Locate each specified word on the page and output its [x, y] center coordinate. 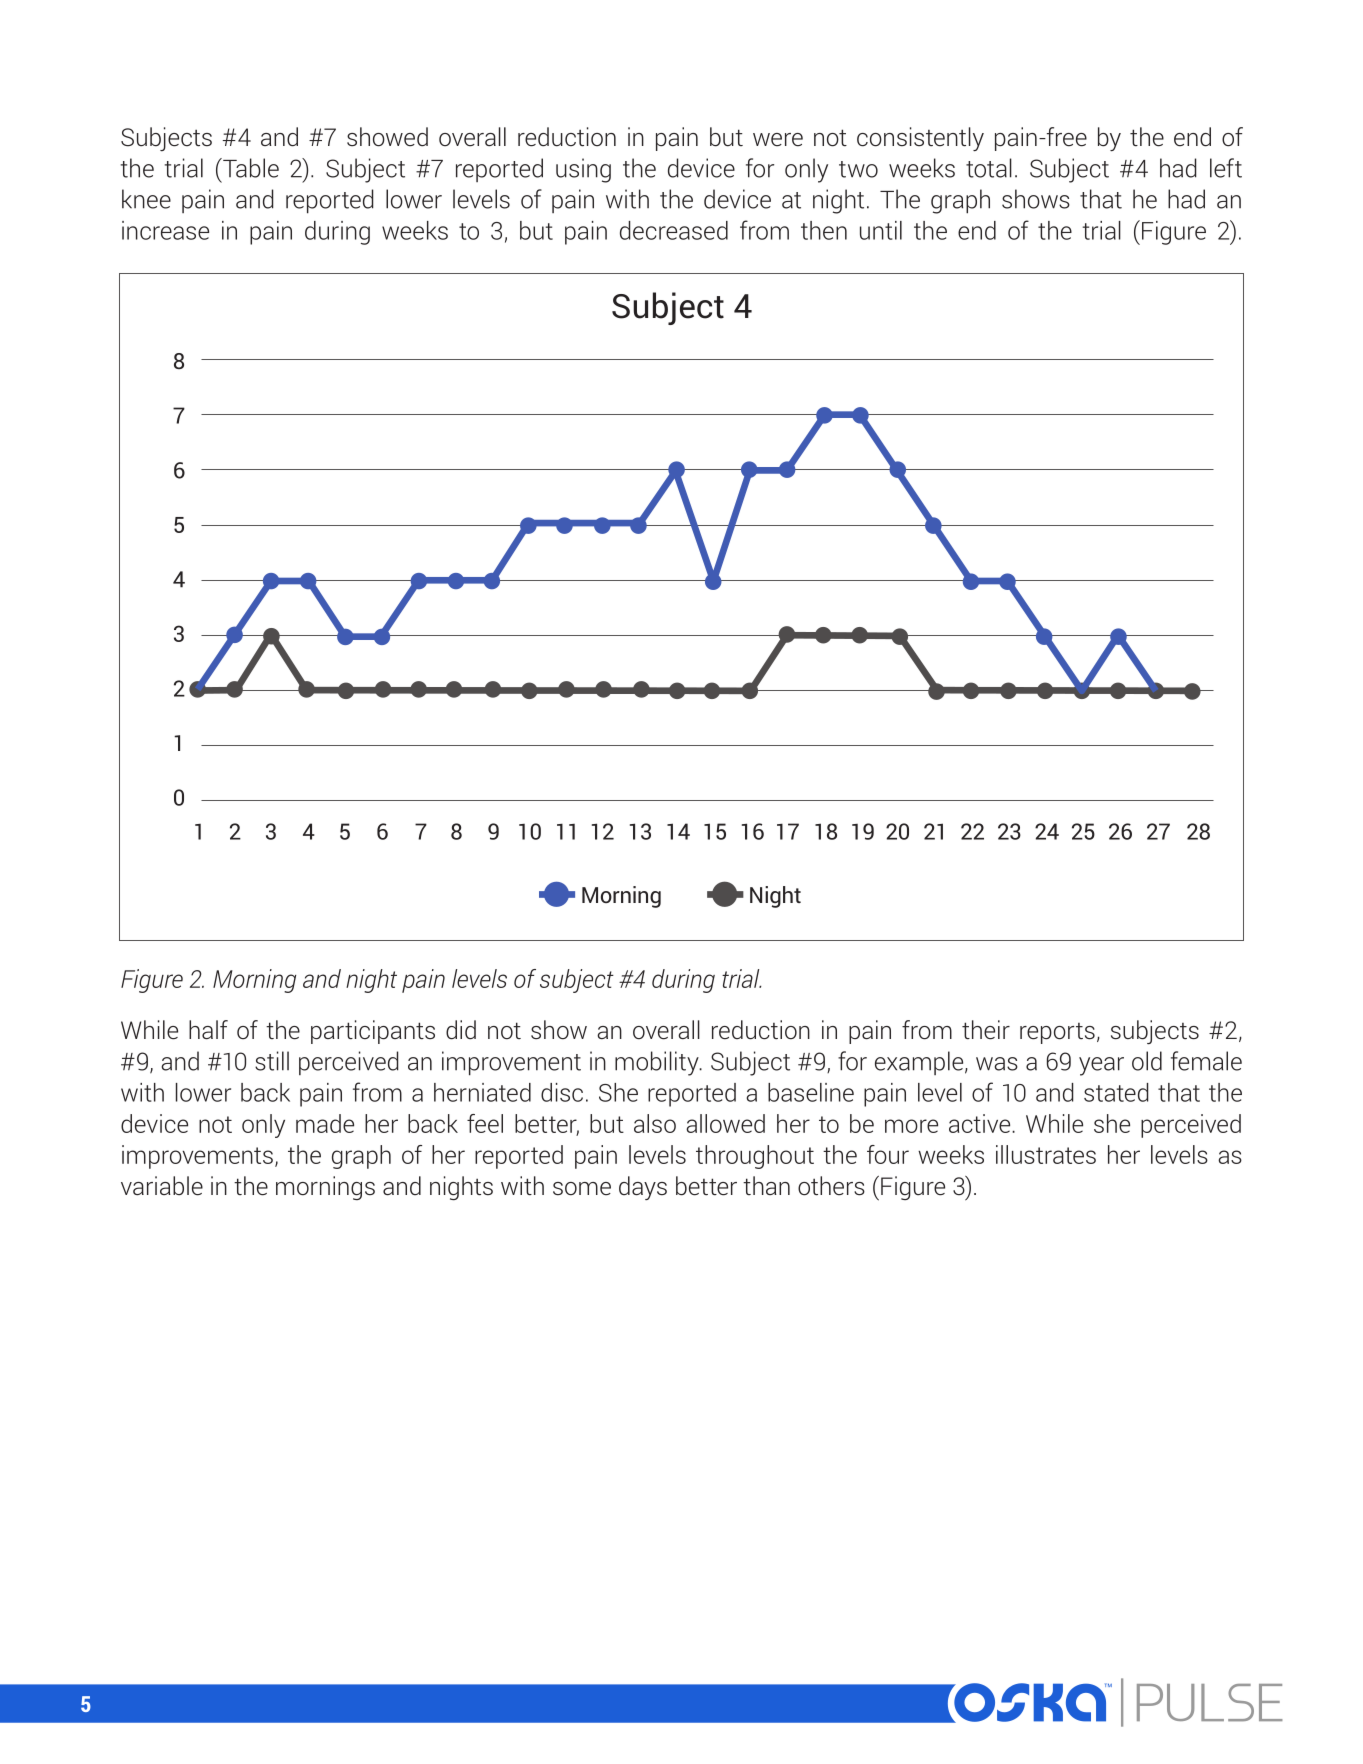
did [461, 1030]
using [583, 170]
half [208, 1029]
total [989, 168]
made [325, 1123]
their [986, 1030]
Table [250, 168]
